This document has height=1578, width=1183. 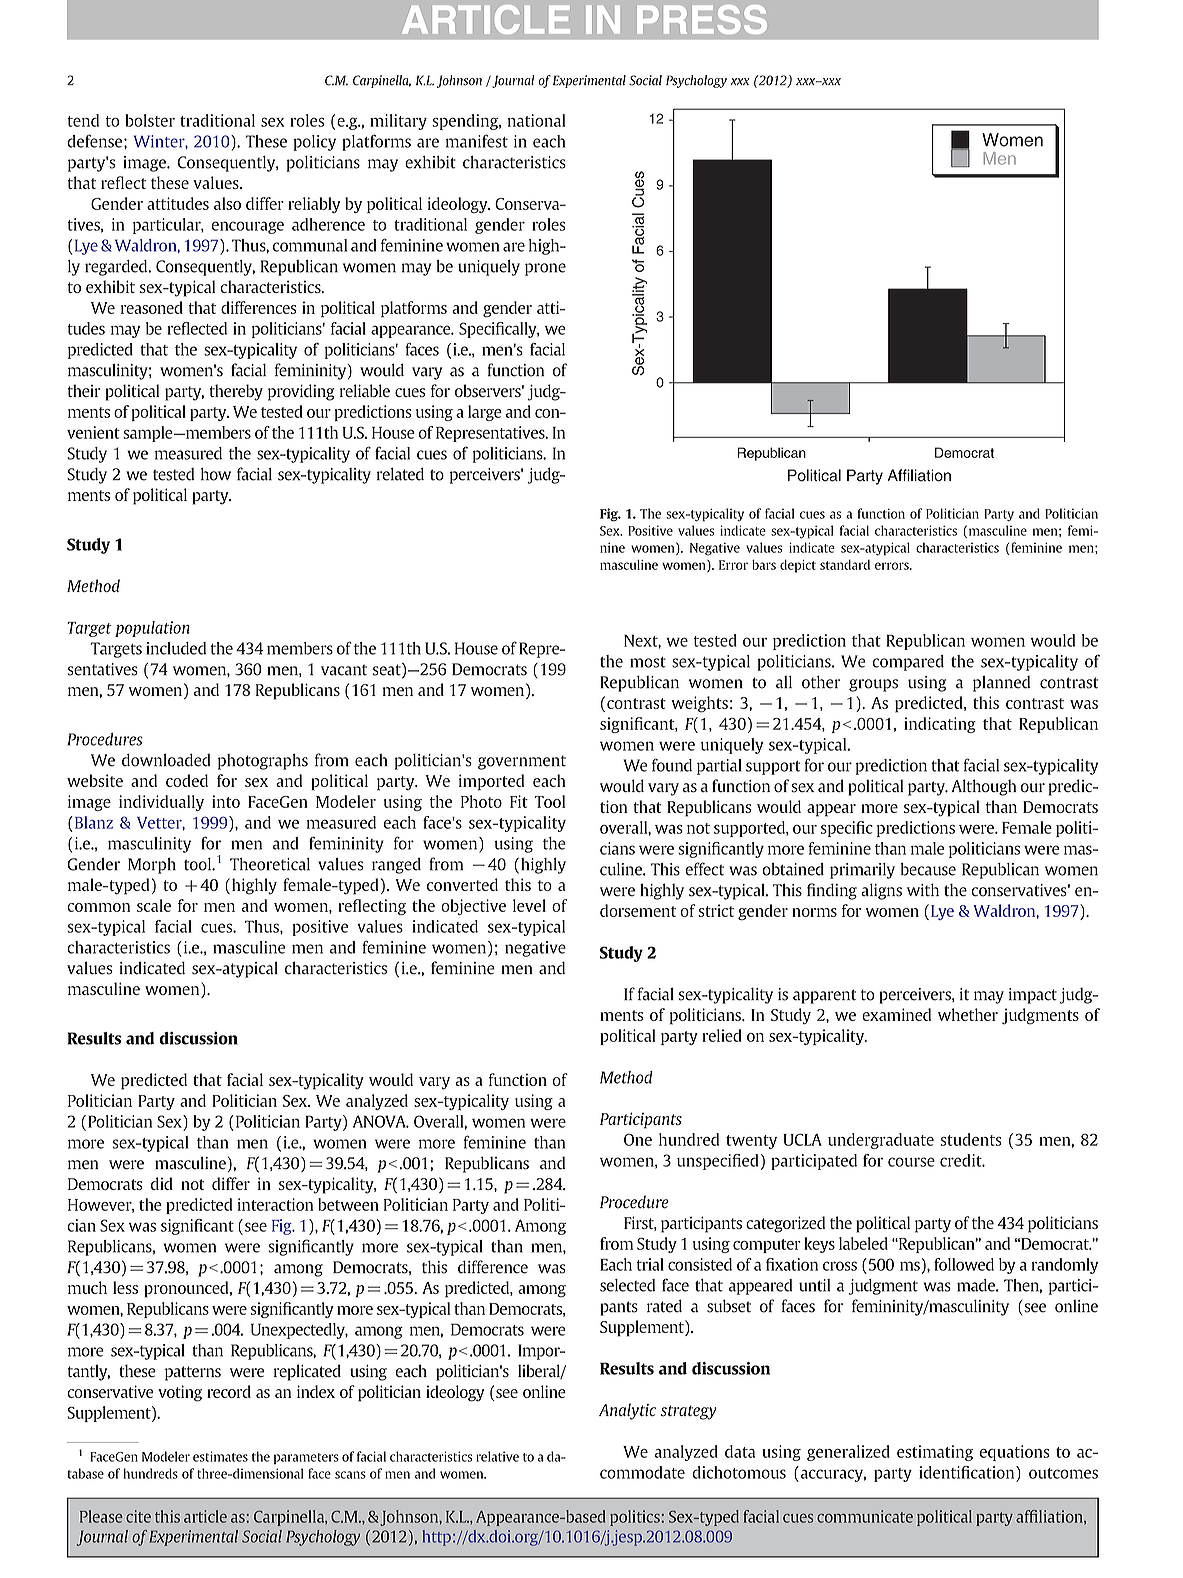 I want to click on thereby, so click(x=236, y=392).
